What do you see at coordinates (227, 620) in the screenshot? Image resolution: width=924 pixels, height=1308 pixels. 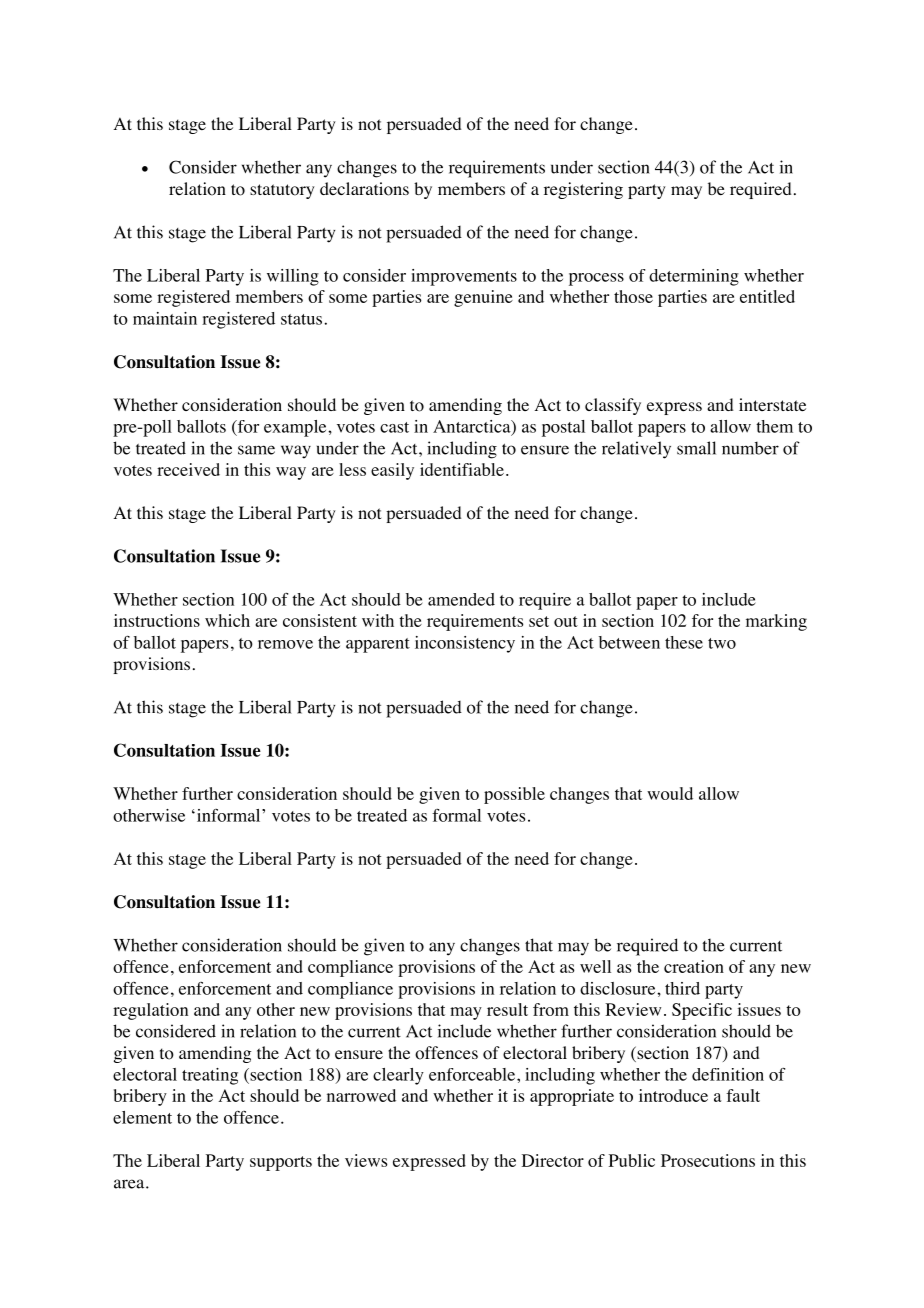 I see `which` at bounding box center [227, 620].
